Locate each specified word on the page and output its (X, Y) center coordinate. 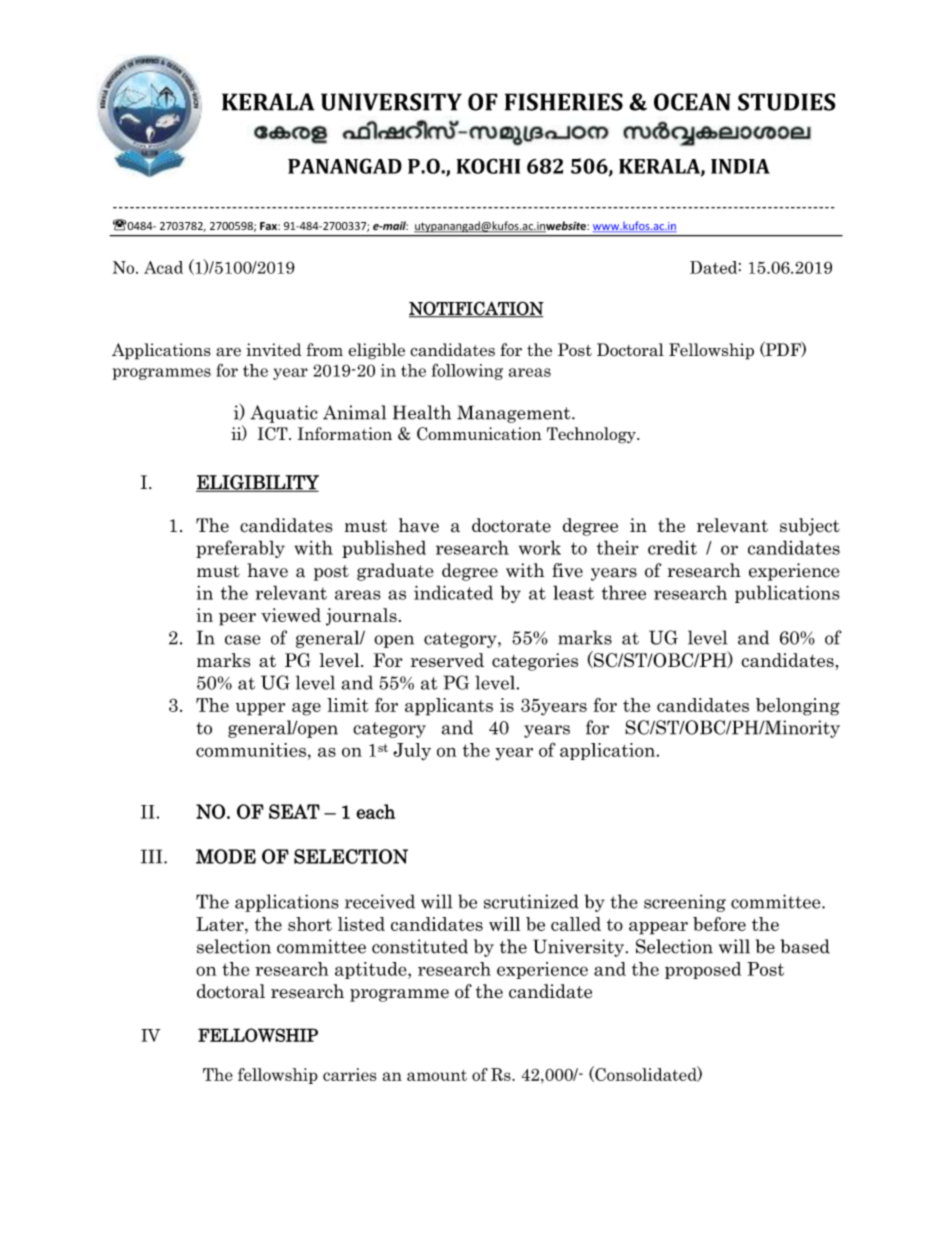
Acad (163, 267)
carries (350, 1074)
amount (437, 1075)
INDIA (740, 166)
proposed (703, 970)
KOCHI (488, 166)
